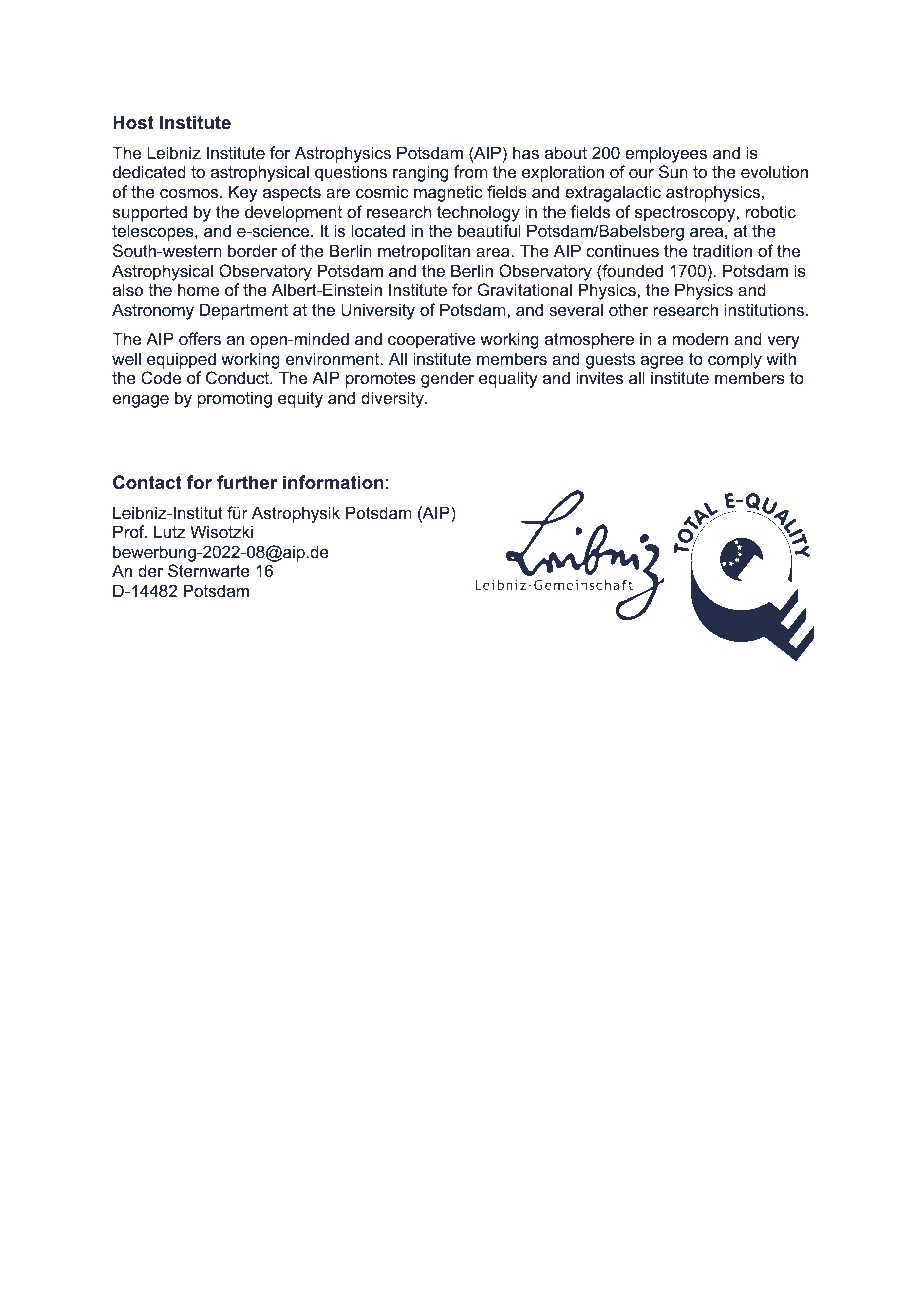  Describe the element at coordinates (333, 482) in the screenshot. I see `information` at that location.
